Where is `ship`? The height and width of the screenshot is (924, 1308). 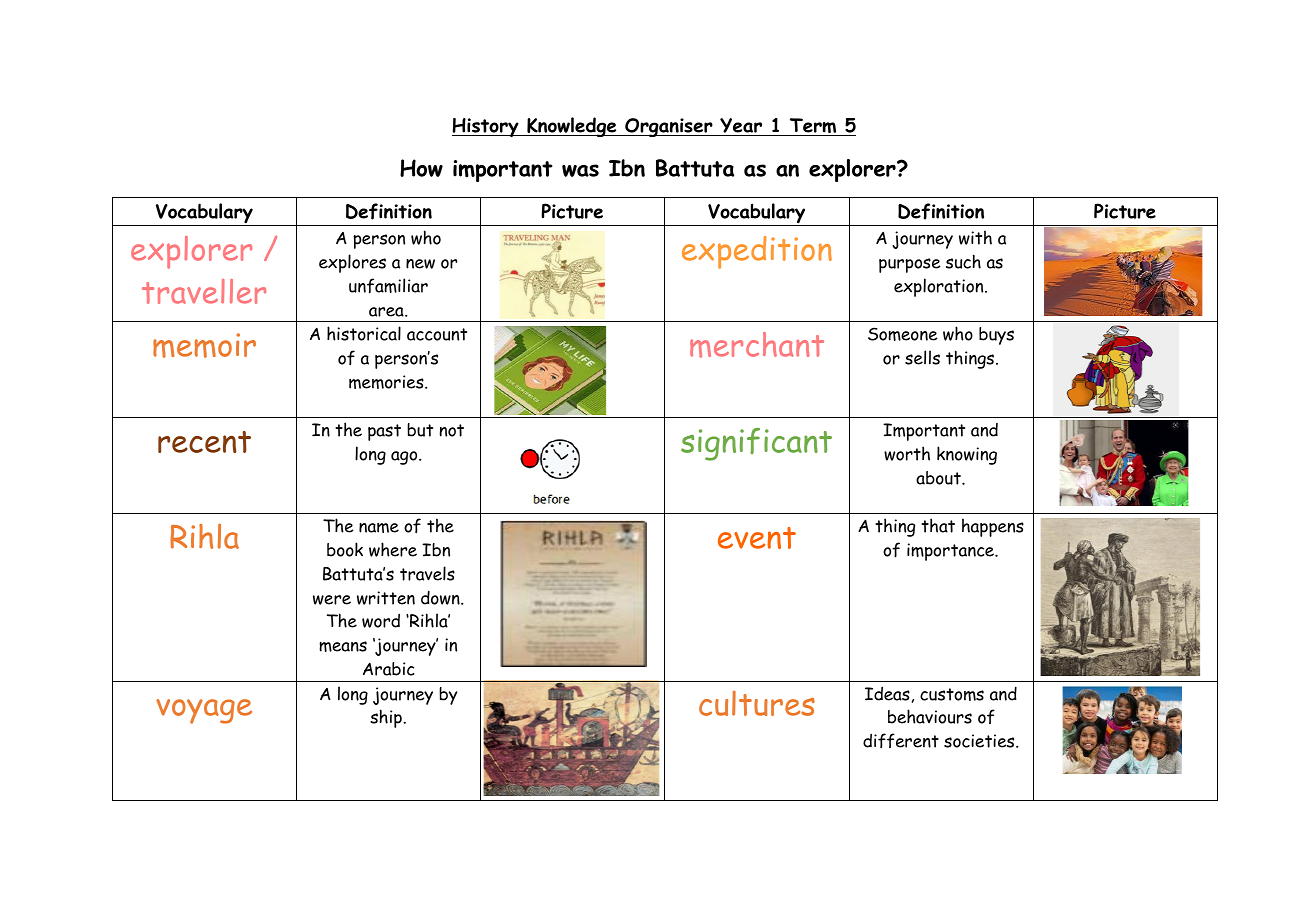
ship is located at coordinates (387, 718).
